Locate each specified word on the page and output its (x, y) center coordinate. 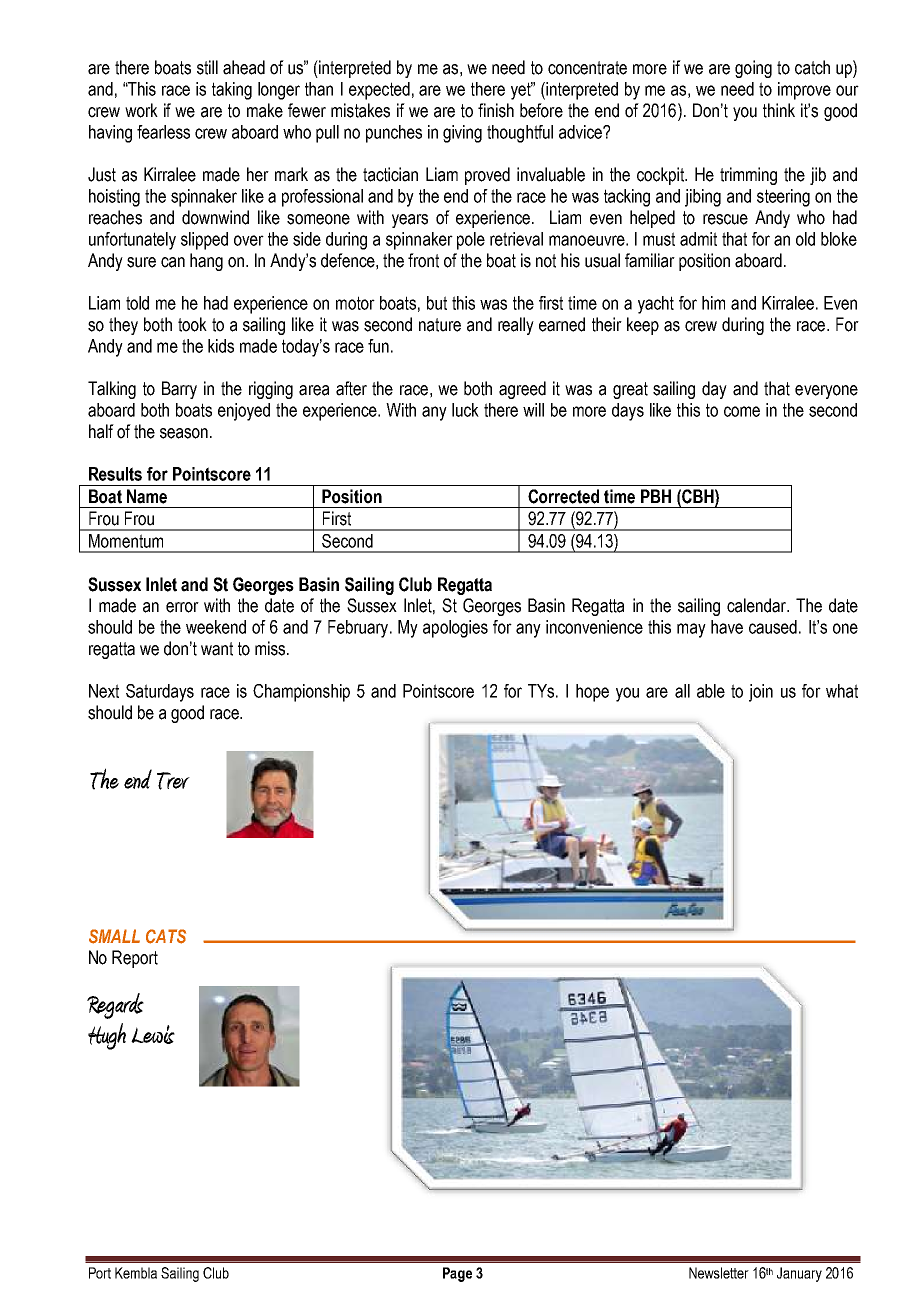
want (217, 649)
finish (496, 110)
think (779, 110)
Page (457, 1274)
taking (232, 91)
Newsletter (719, 1273)
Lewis (153, 1034)
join (761, 693)
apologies (455, 629)
